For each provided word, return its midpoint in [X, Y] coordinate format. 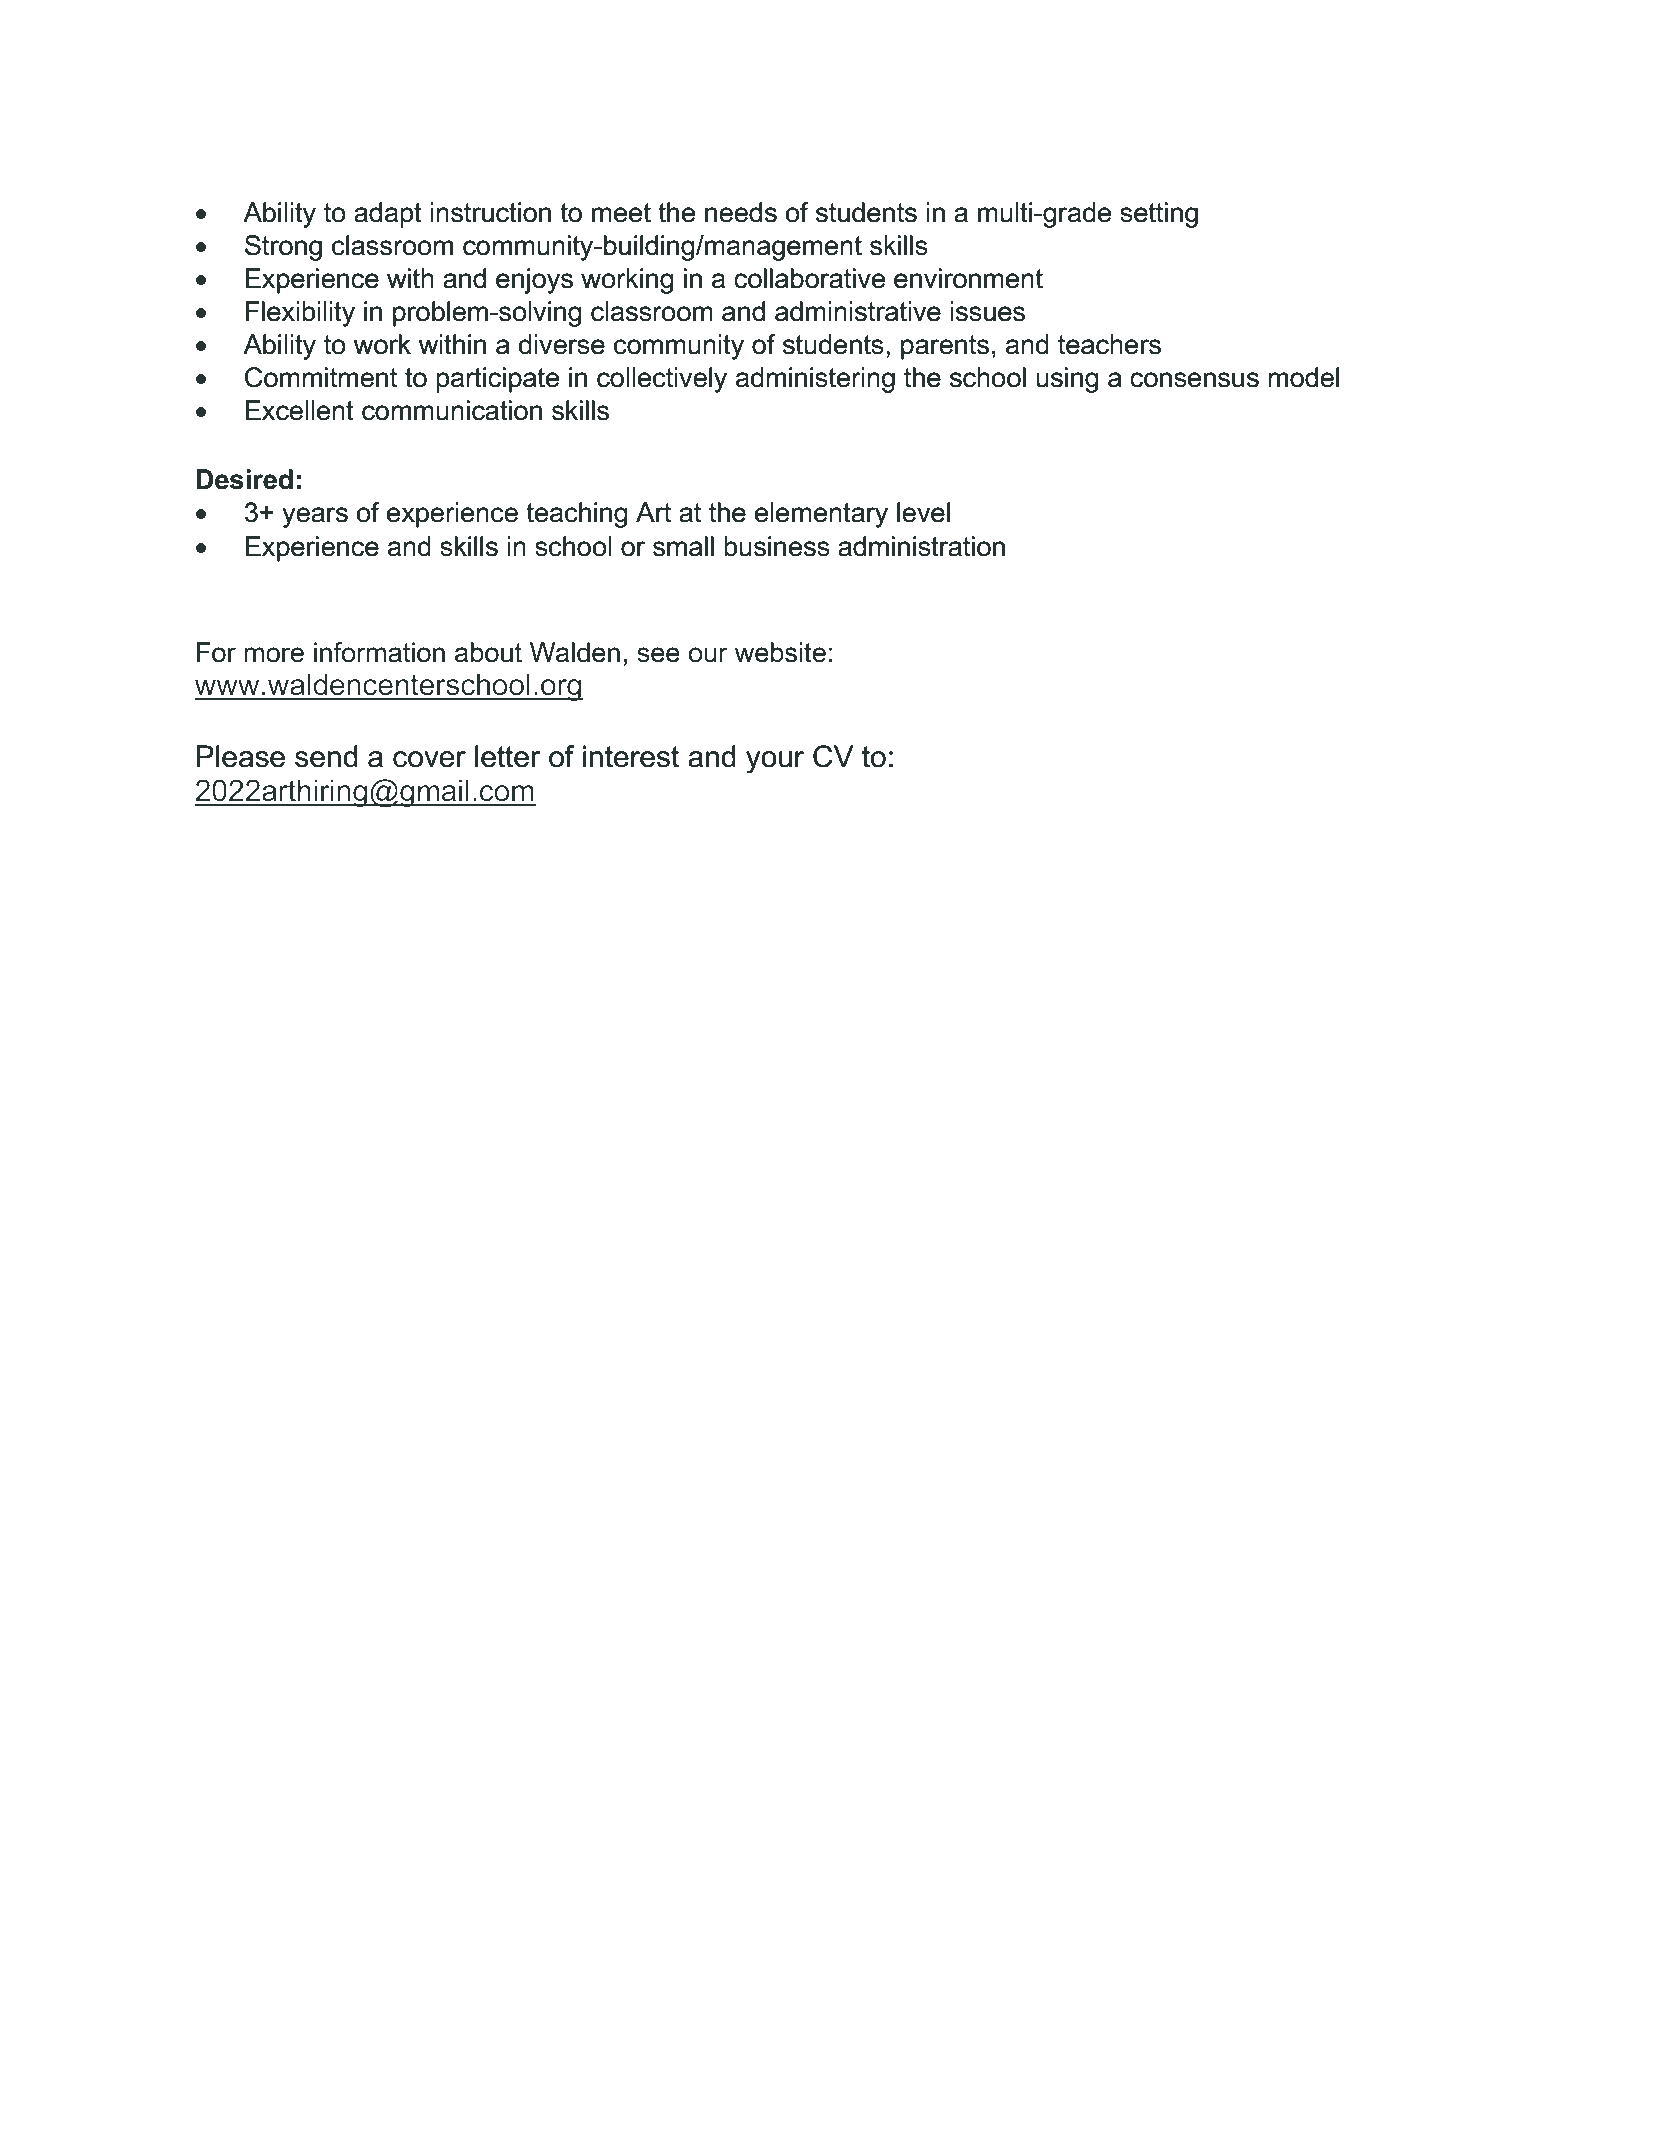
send [326, 756]
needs [741, 212]
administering [815, 380]
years [315, 517]
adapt [388, 215]
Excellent [299, 410]
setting [1159, 215]
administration [921, 546]
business [777, 546]
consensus [1194, 380]
